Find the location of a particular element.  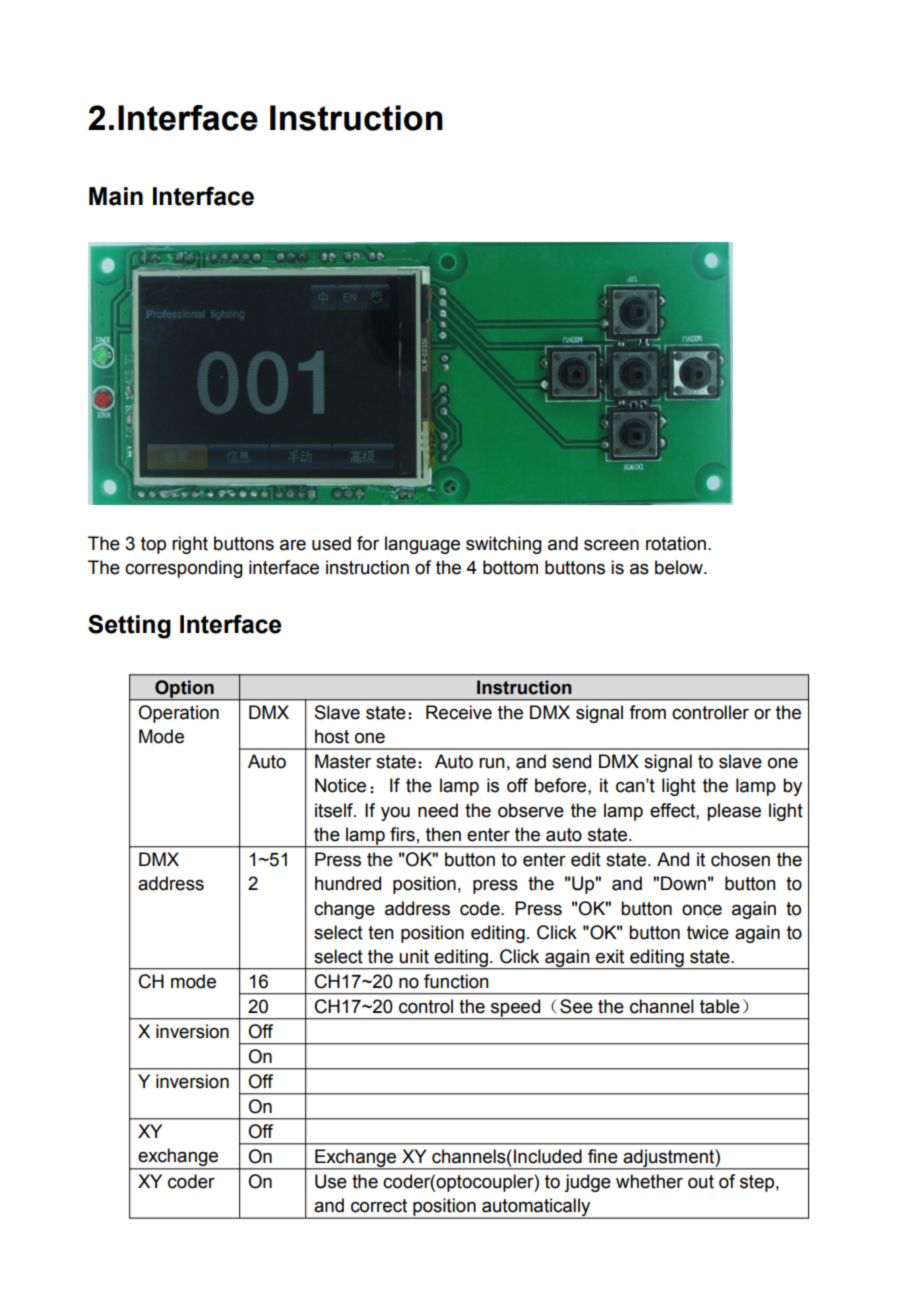

language is located at coordinates (422, 545).
